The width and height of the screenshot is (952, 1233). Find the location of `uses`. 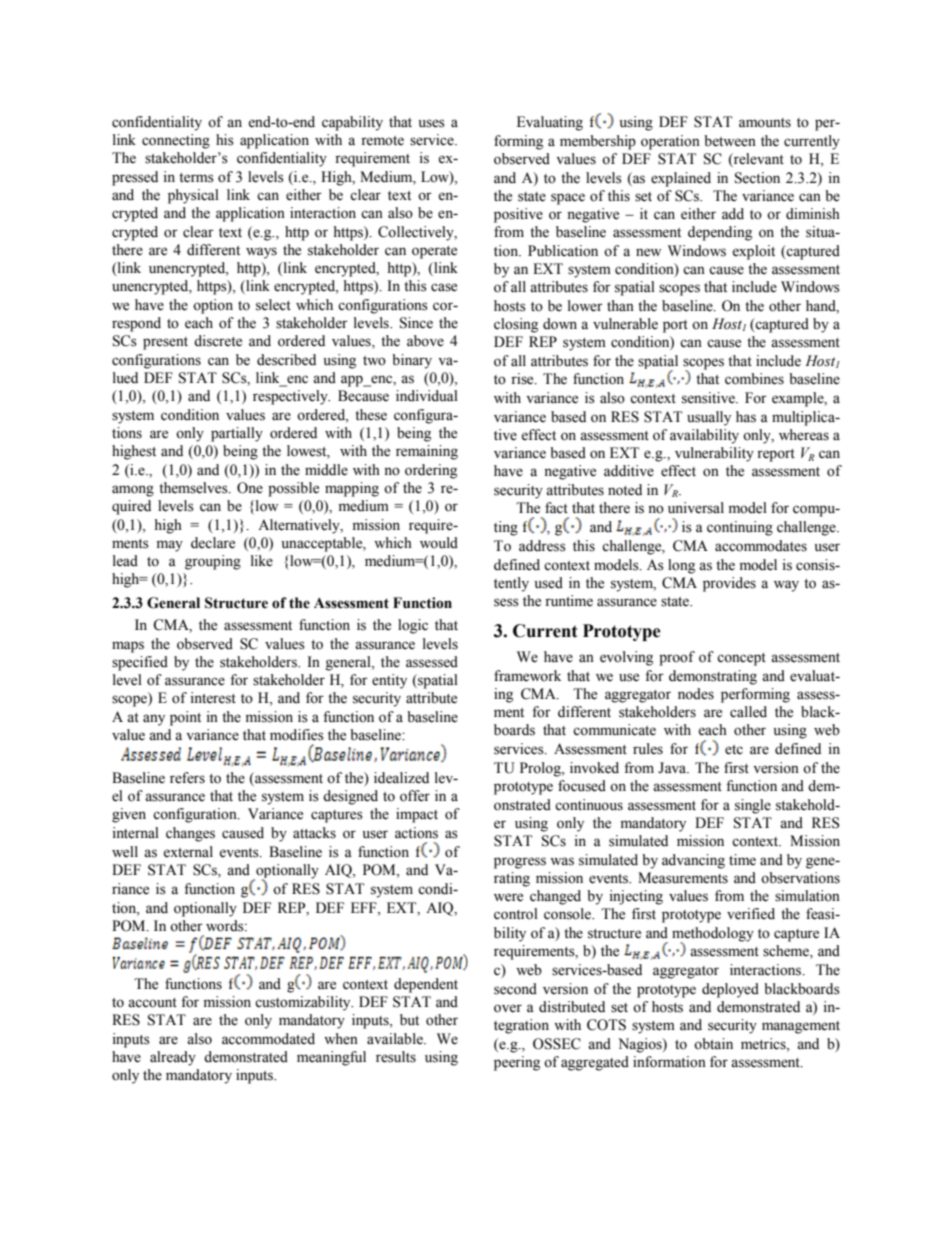

uses is located at coordinates (432, 123).
